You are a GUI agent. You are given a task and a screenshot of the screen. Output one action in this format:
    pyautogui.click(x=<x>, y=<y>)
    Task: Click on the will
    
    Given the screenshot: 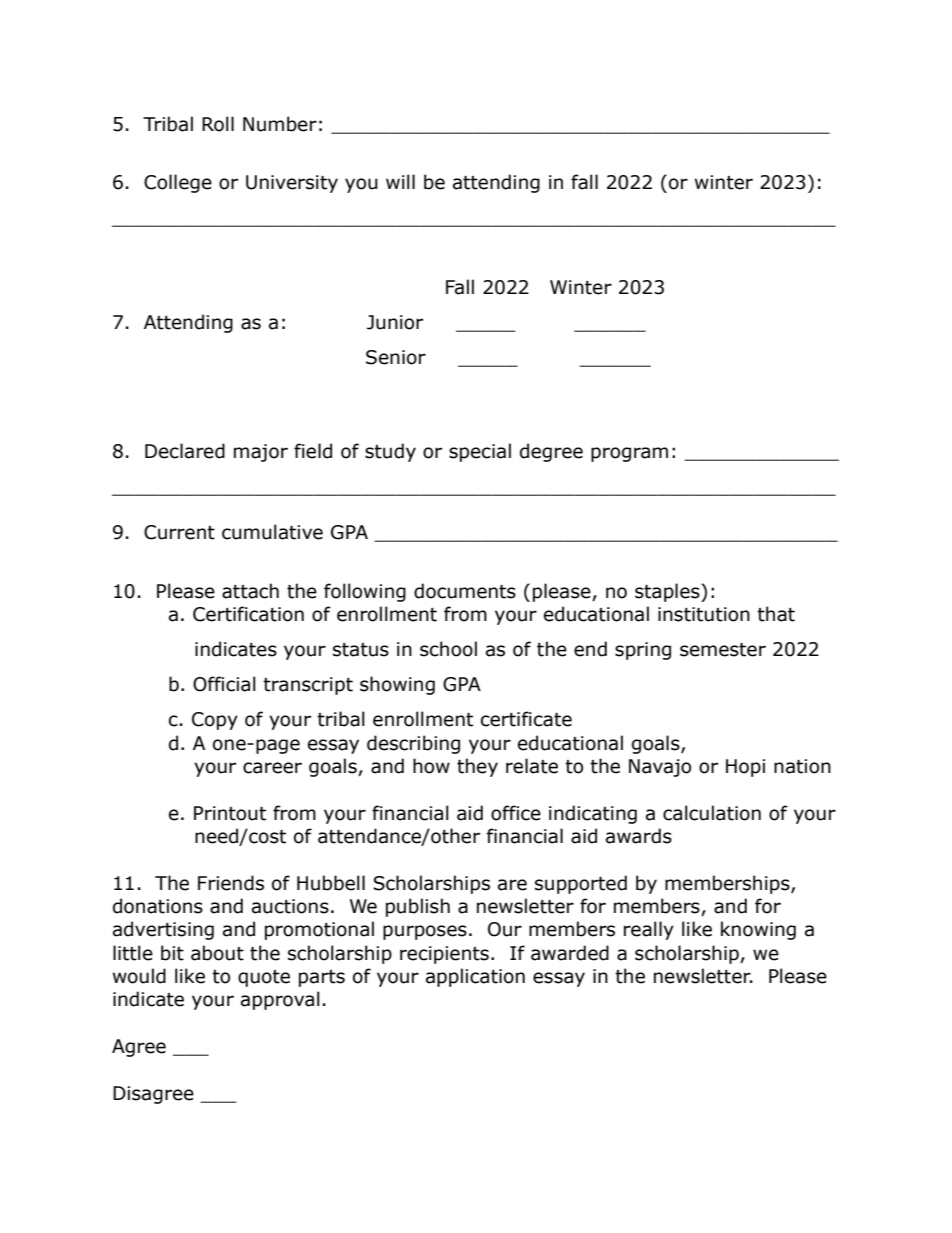 What is the action you would take?
    pyautogui.click(x=400, y=181)
